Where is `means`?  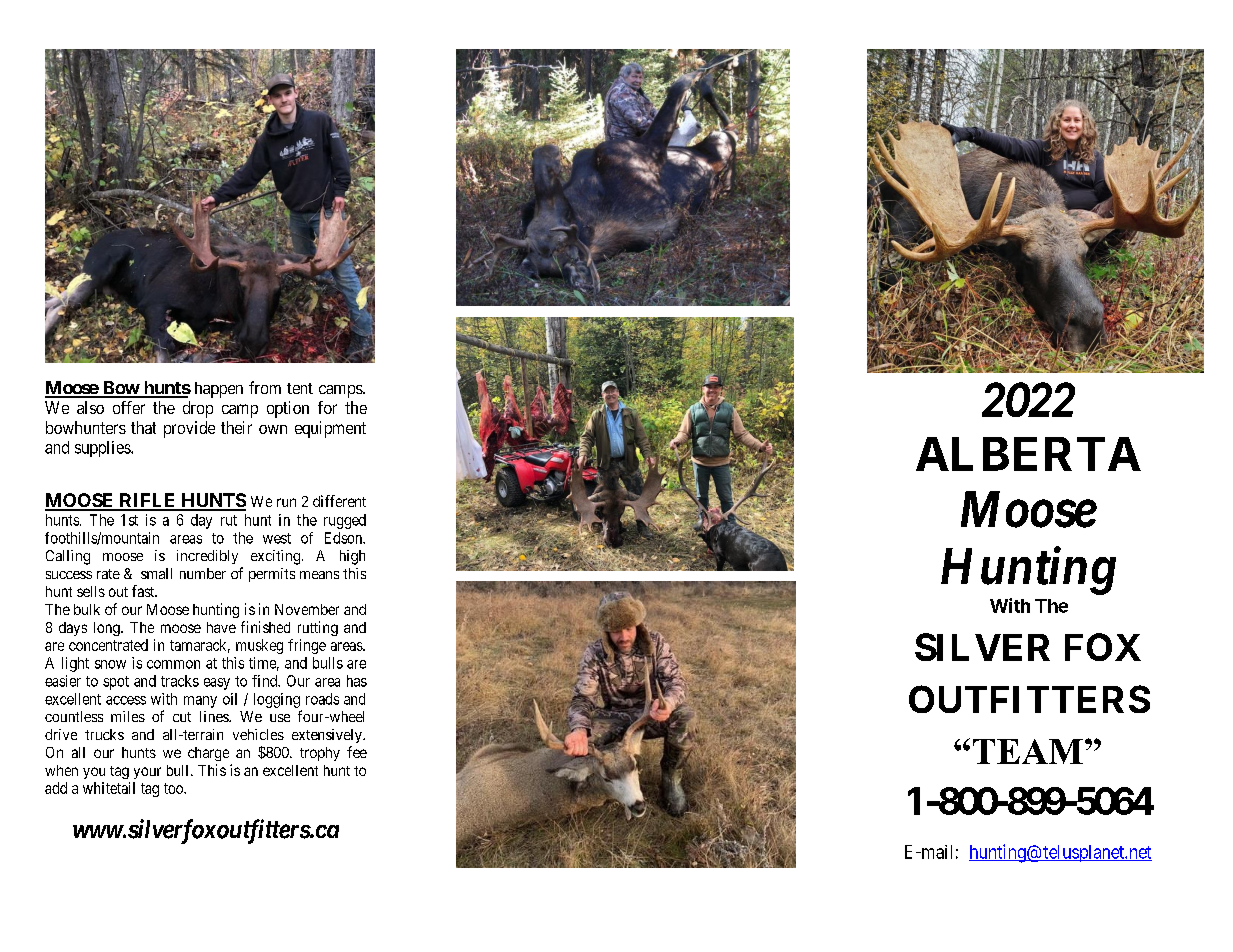
means is located at coordinates (319, 575).
